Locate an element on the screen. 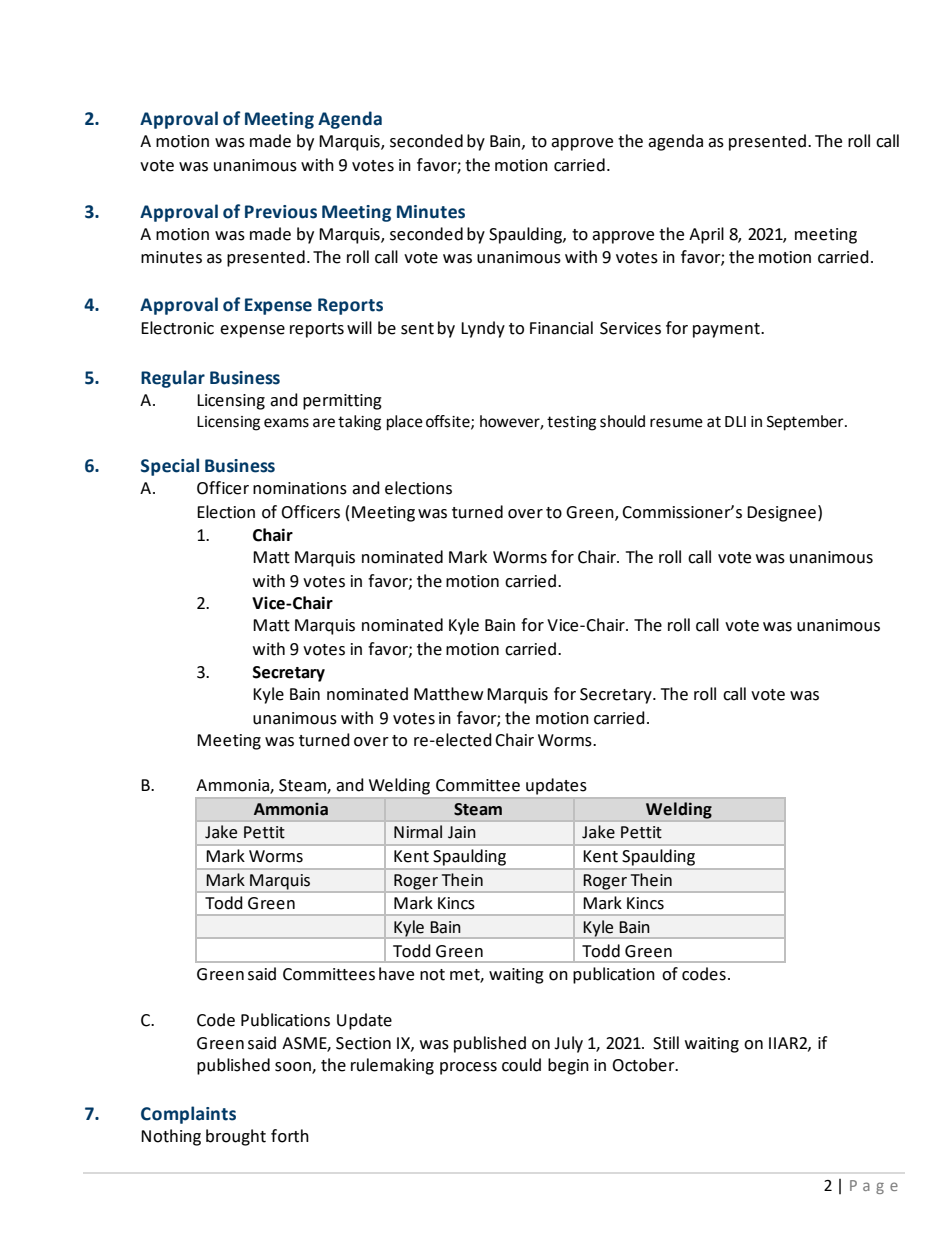 The image size is (952, 1233). Previous is located at coordinates (281, 212).
